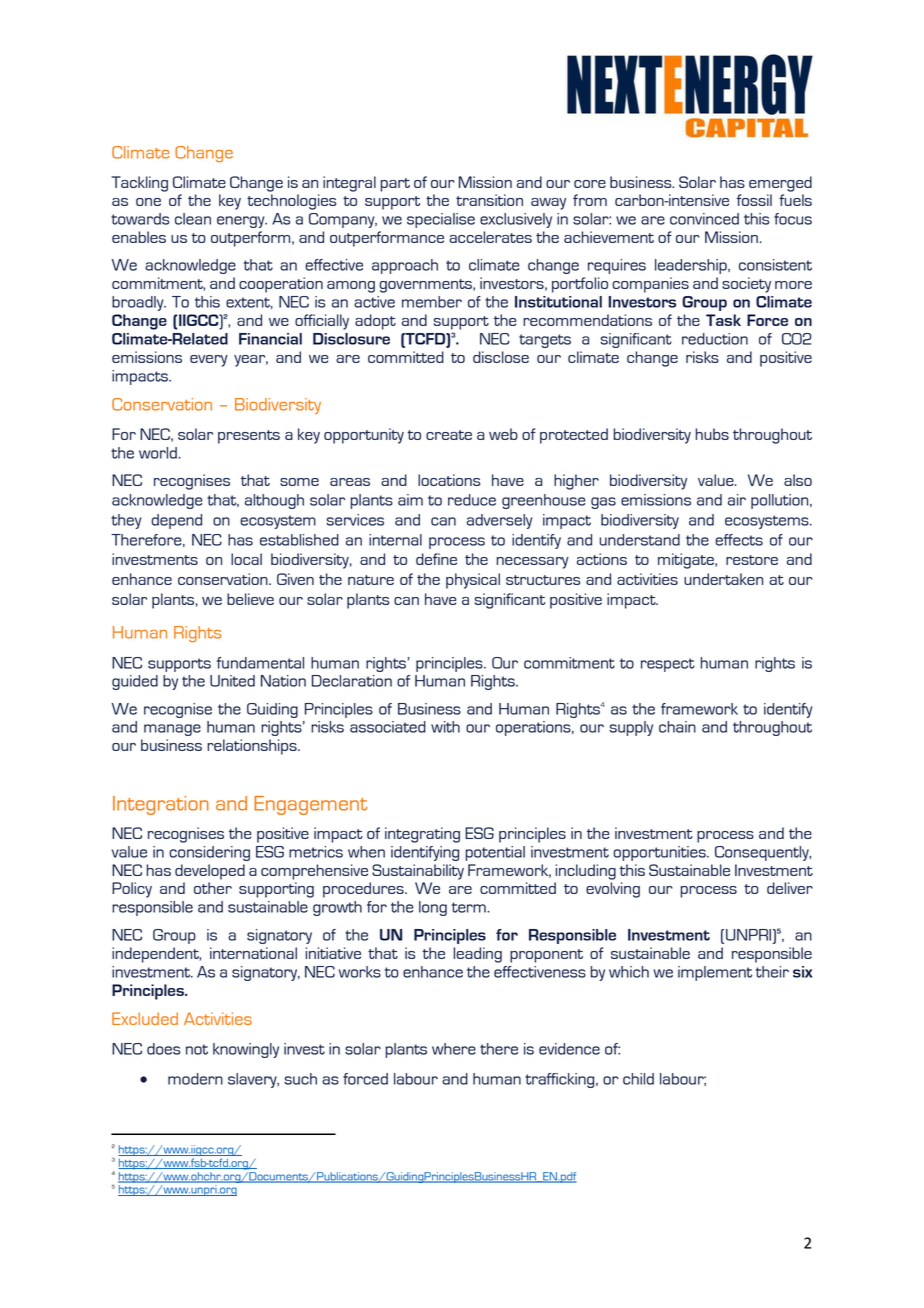  I want to click on convinced, so click(704, 219).
